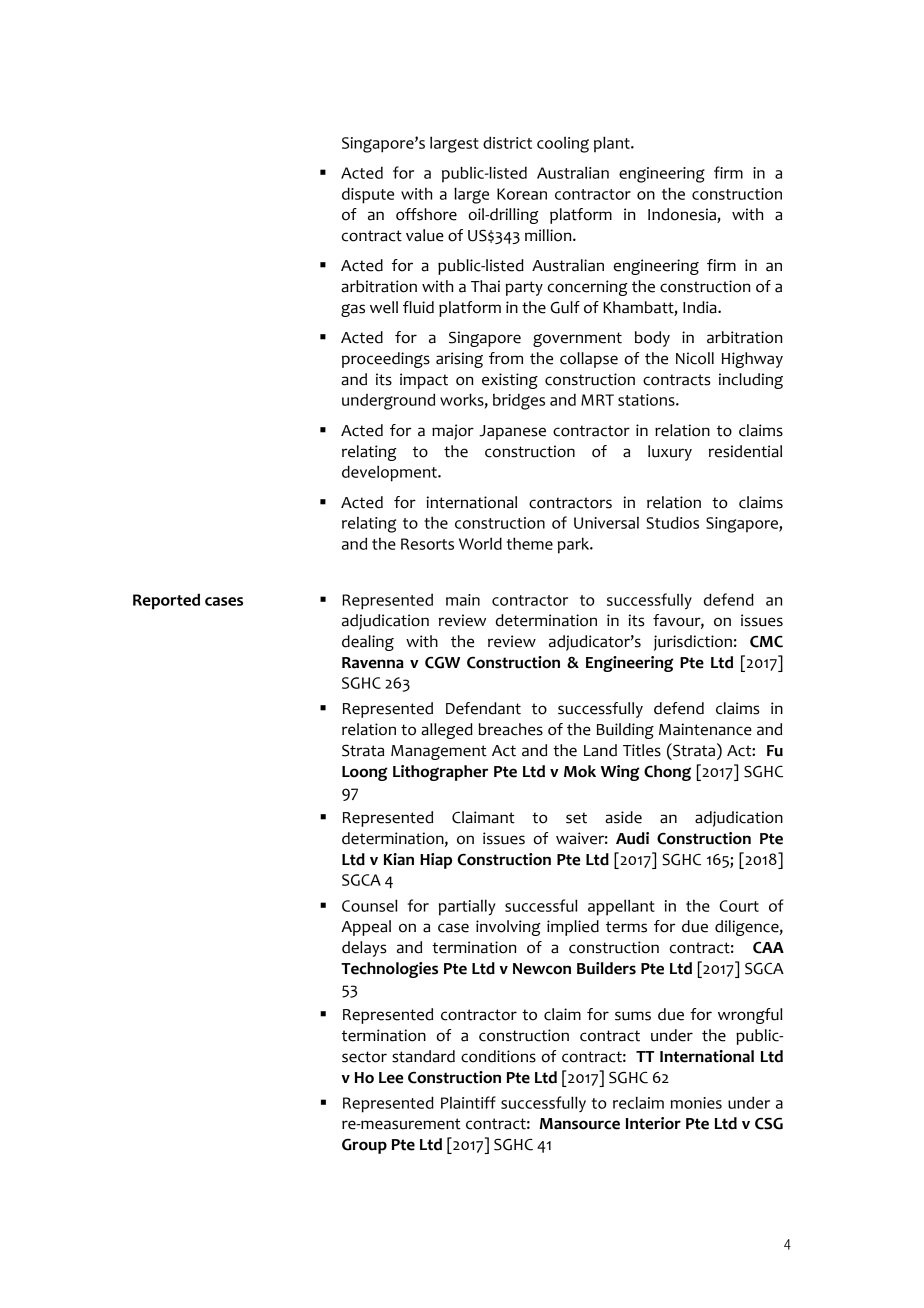  Describe the element at coordinates (373, 663) in the document. I see `Ravenna` at that location.
